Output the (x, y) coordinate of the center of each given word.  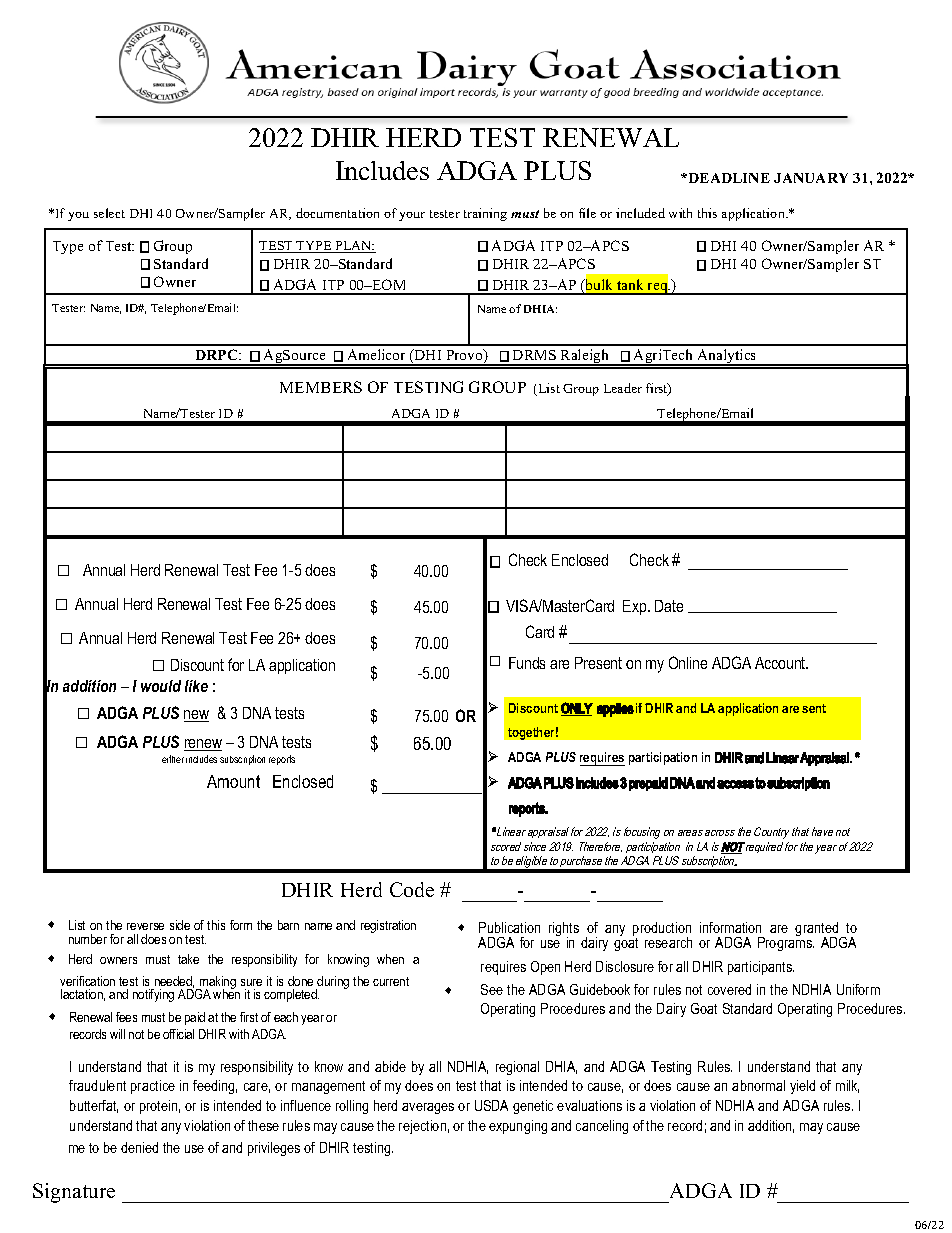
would (161, 686)
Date (669, 606)
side (180, 925)
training (485, 214)
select (109, 213)
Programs (786, 943)
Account (781, 663)
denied (139, 1147)
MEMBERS (321, 387)
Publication (509, 927)
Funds (527, 663)
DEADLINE (728, 178)
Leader (623, 388)
